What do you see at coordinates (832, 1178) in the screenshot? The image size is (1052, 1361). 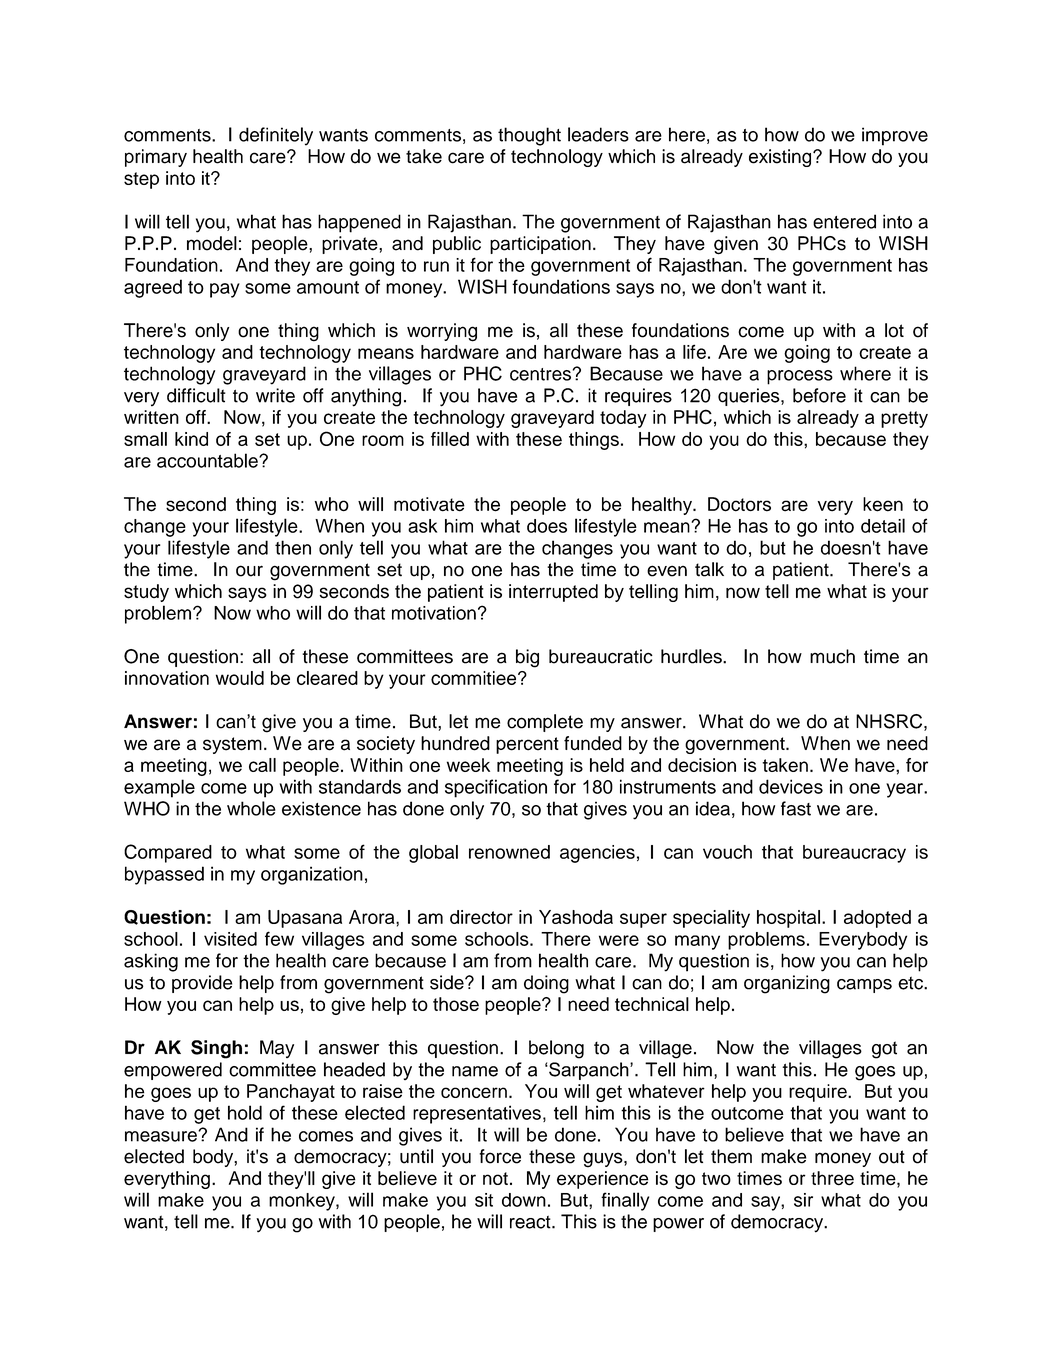 I see `three` at bounding box center [832, 1178].
